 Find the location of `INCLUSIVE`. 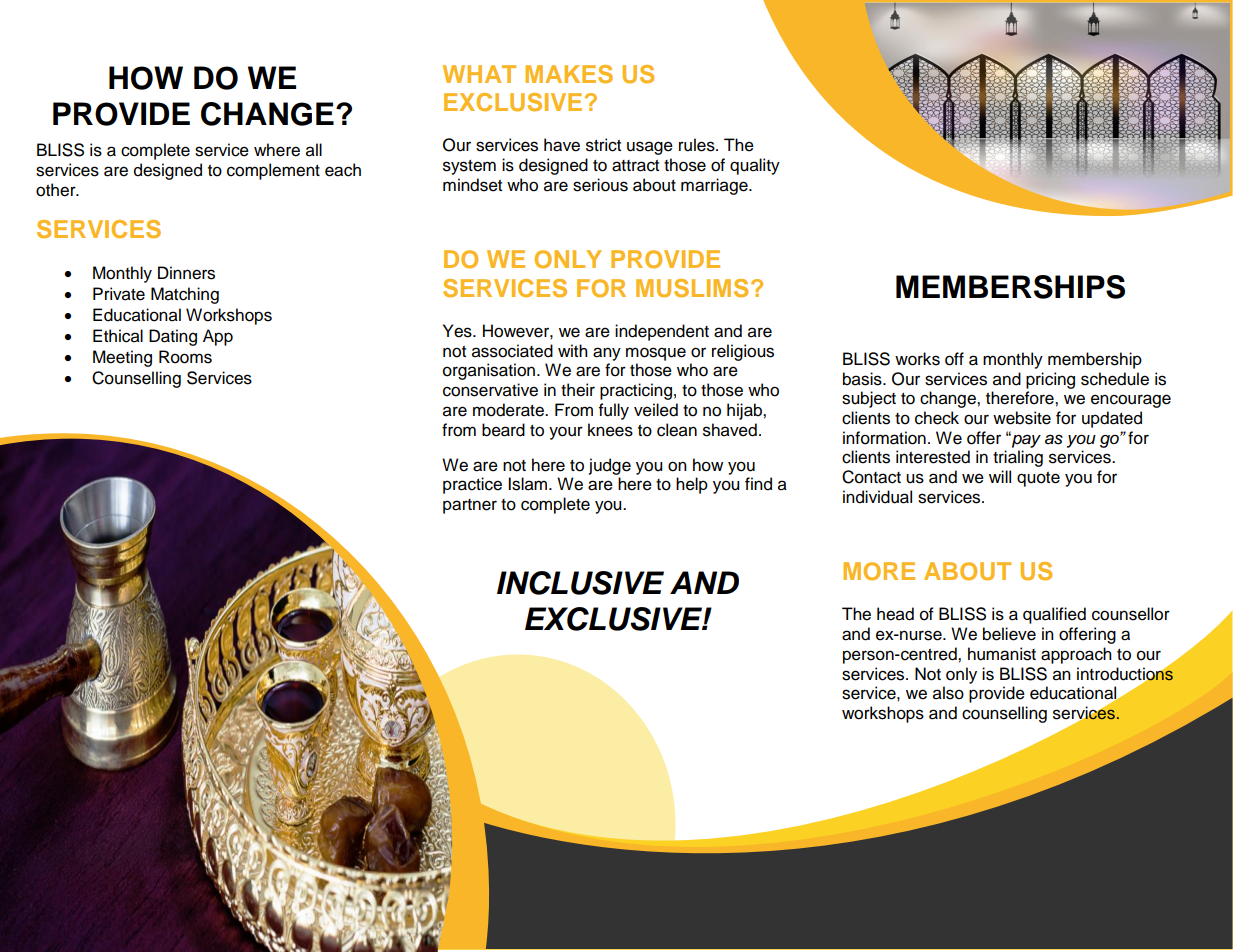

INCLUSIVE is located at coordinates (580, 583).
